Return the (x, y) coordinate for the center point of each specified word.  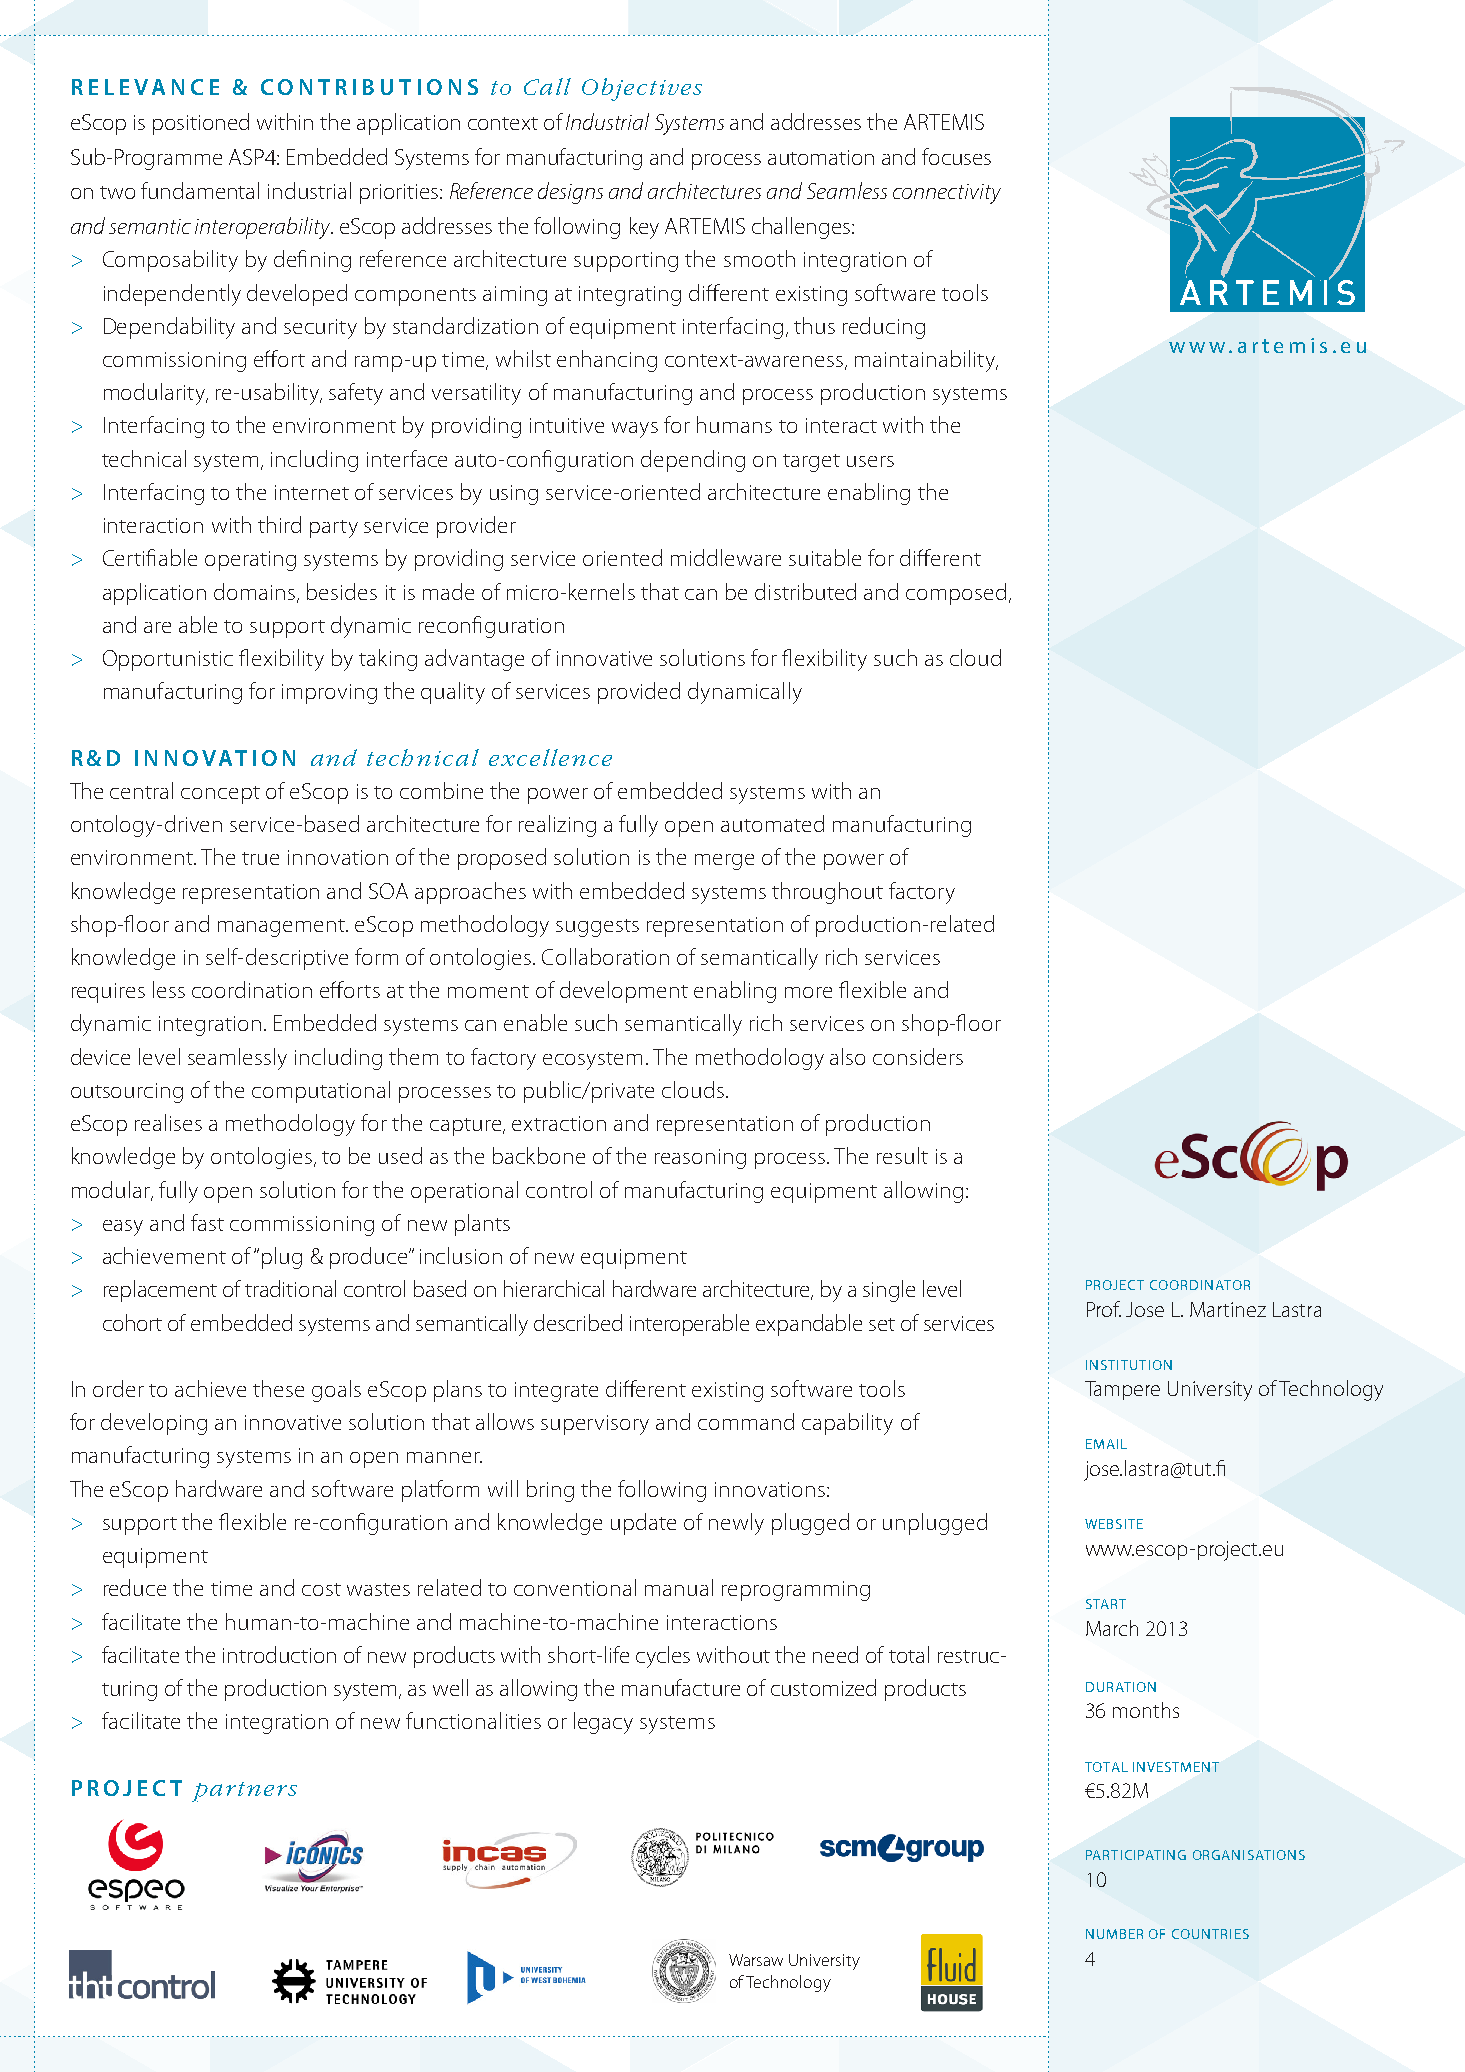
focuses (956, 156)
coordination (252, 989)
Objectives (642, 89)
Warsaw (756, 1960)
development (624, 992)
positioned (201, 124)
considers (918, 1056)
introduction (279, 1654)
